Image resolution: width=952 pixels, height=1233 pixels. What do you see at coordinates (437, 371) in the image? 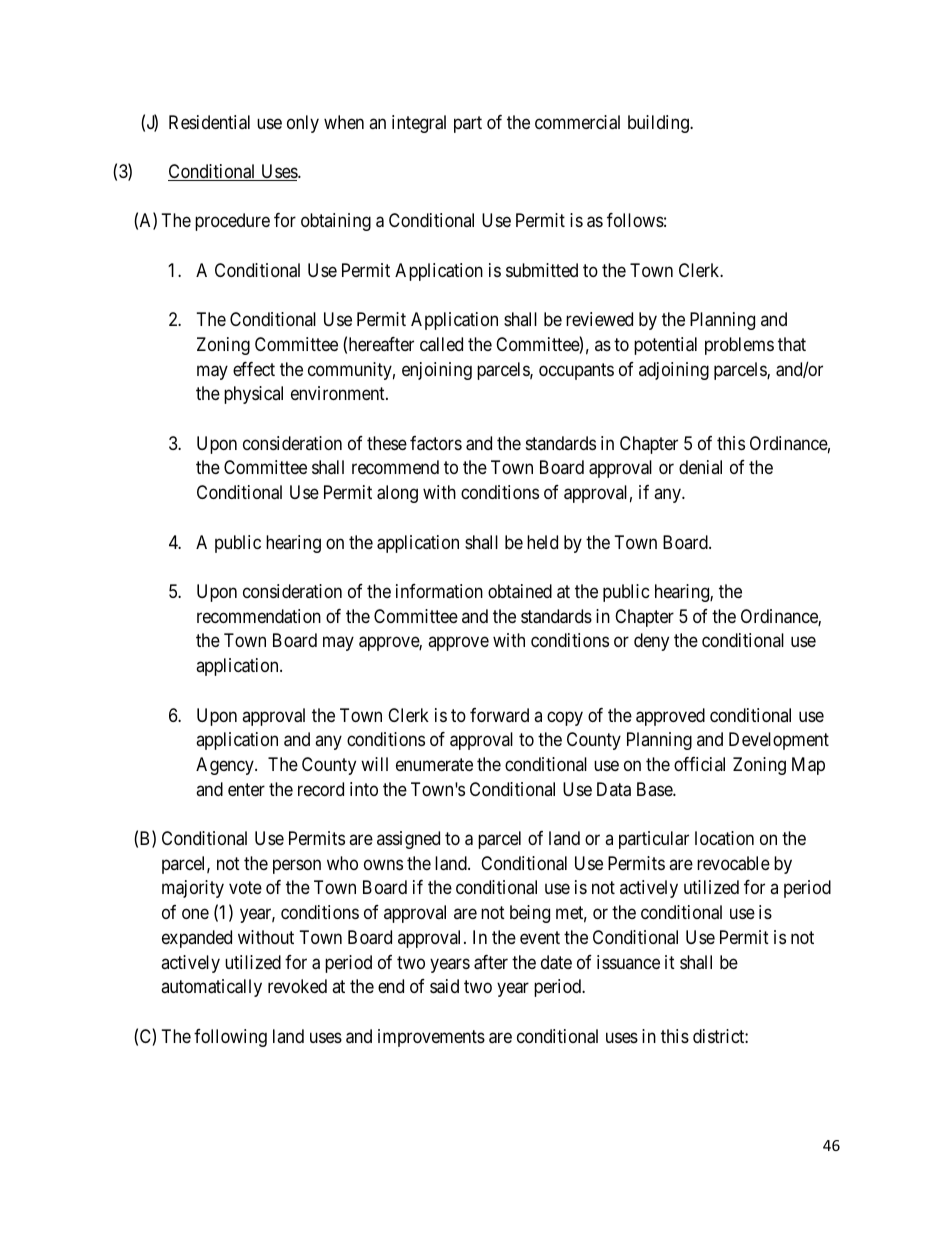
I see `enjoining` at bounding box center [437, 371].
